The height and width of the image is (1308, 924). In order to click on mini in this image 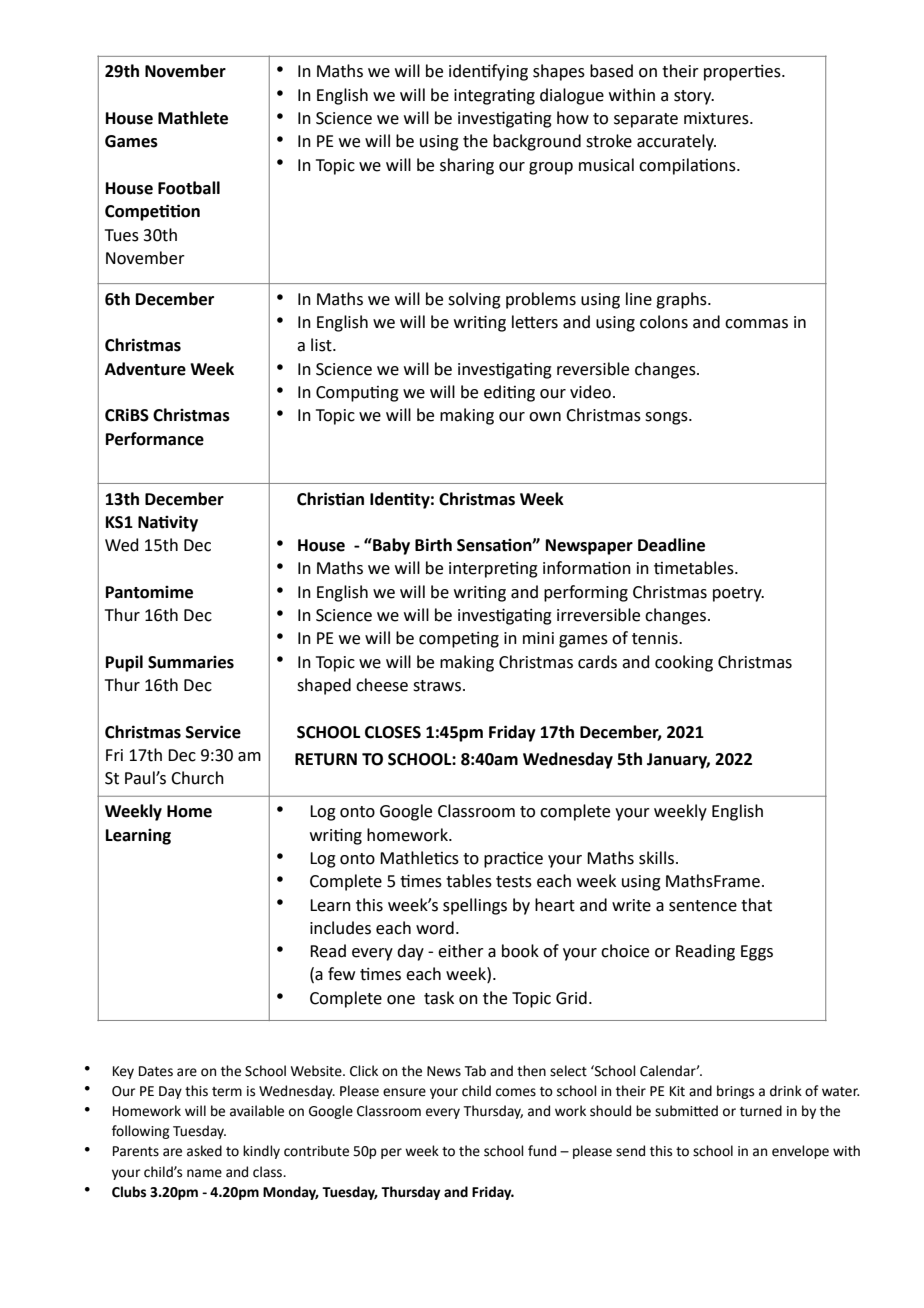, I will do `click(538, 638)`.
